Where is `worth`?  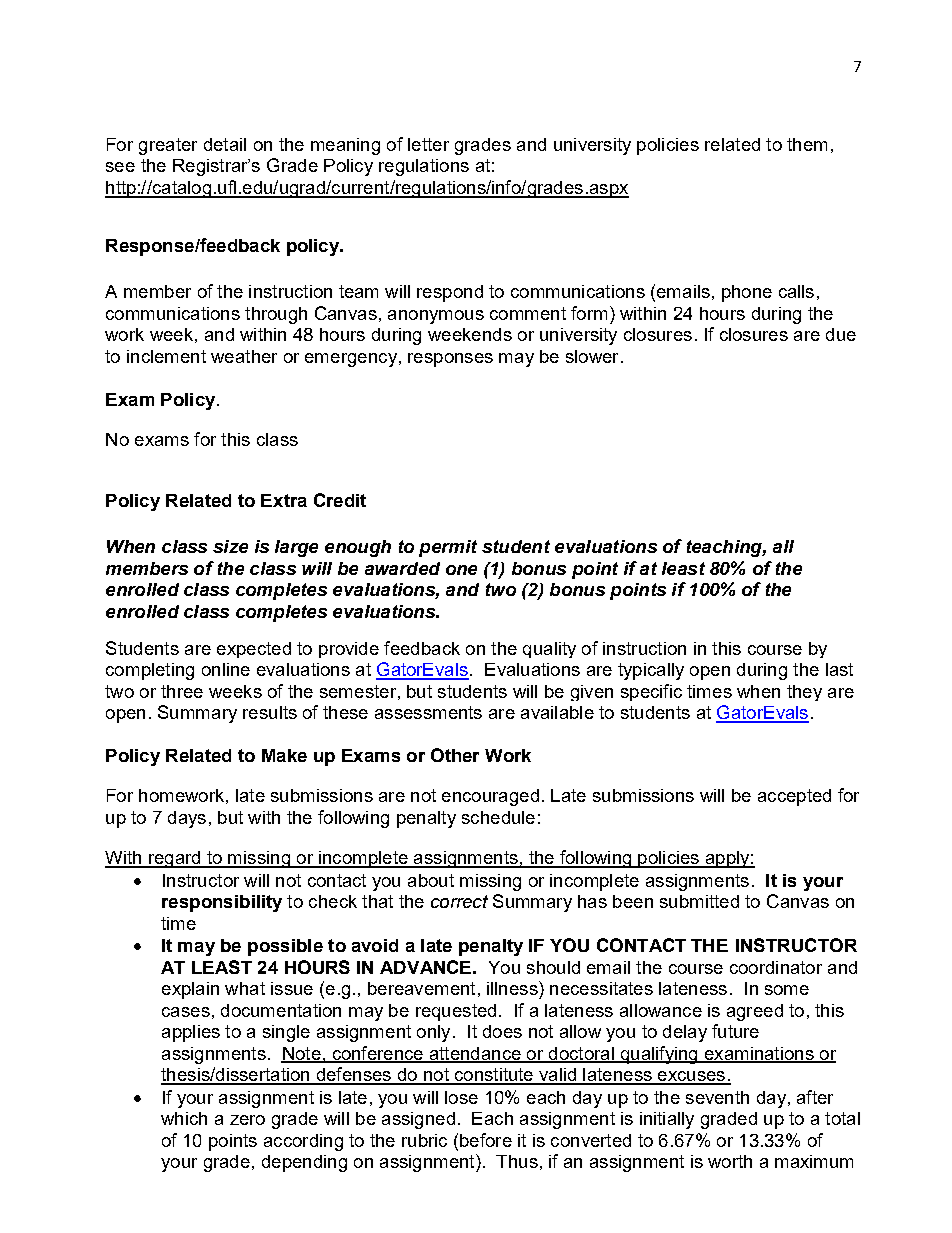 worth is located at coordinates (730, 1161).
